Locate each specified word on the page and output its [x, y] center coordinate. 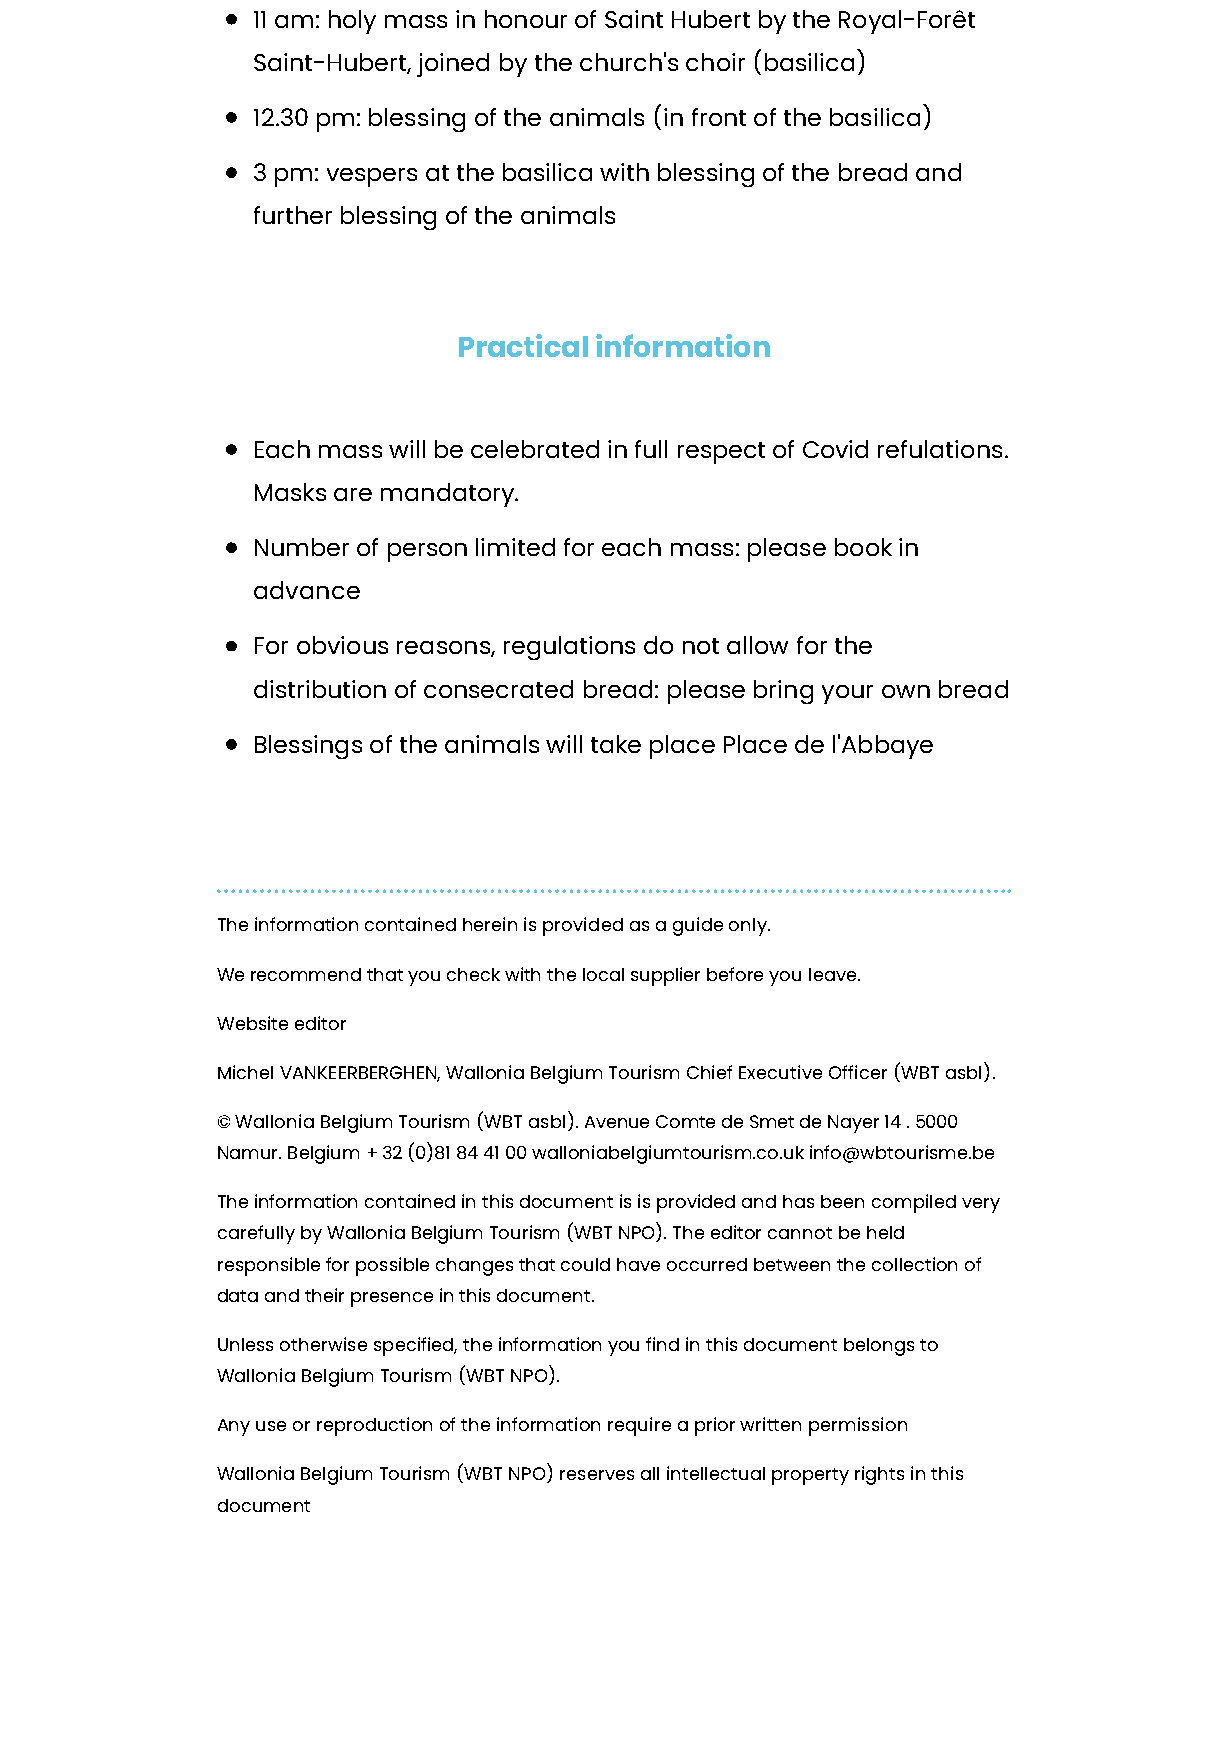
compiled [914, 1203]
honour [526, 19]
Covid [835, 449]
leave [834, 974]
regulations [569, 648]
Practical [523, 345]
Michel [245, 1072]
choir [715, 62]
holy [352, 22]
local [603, 974]
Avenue [617, 1122]
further [293, 215]
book [863, 547]
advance [307, 590]
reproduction [374, 1426]
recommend [306, 974]
